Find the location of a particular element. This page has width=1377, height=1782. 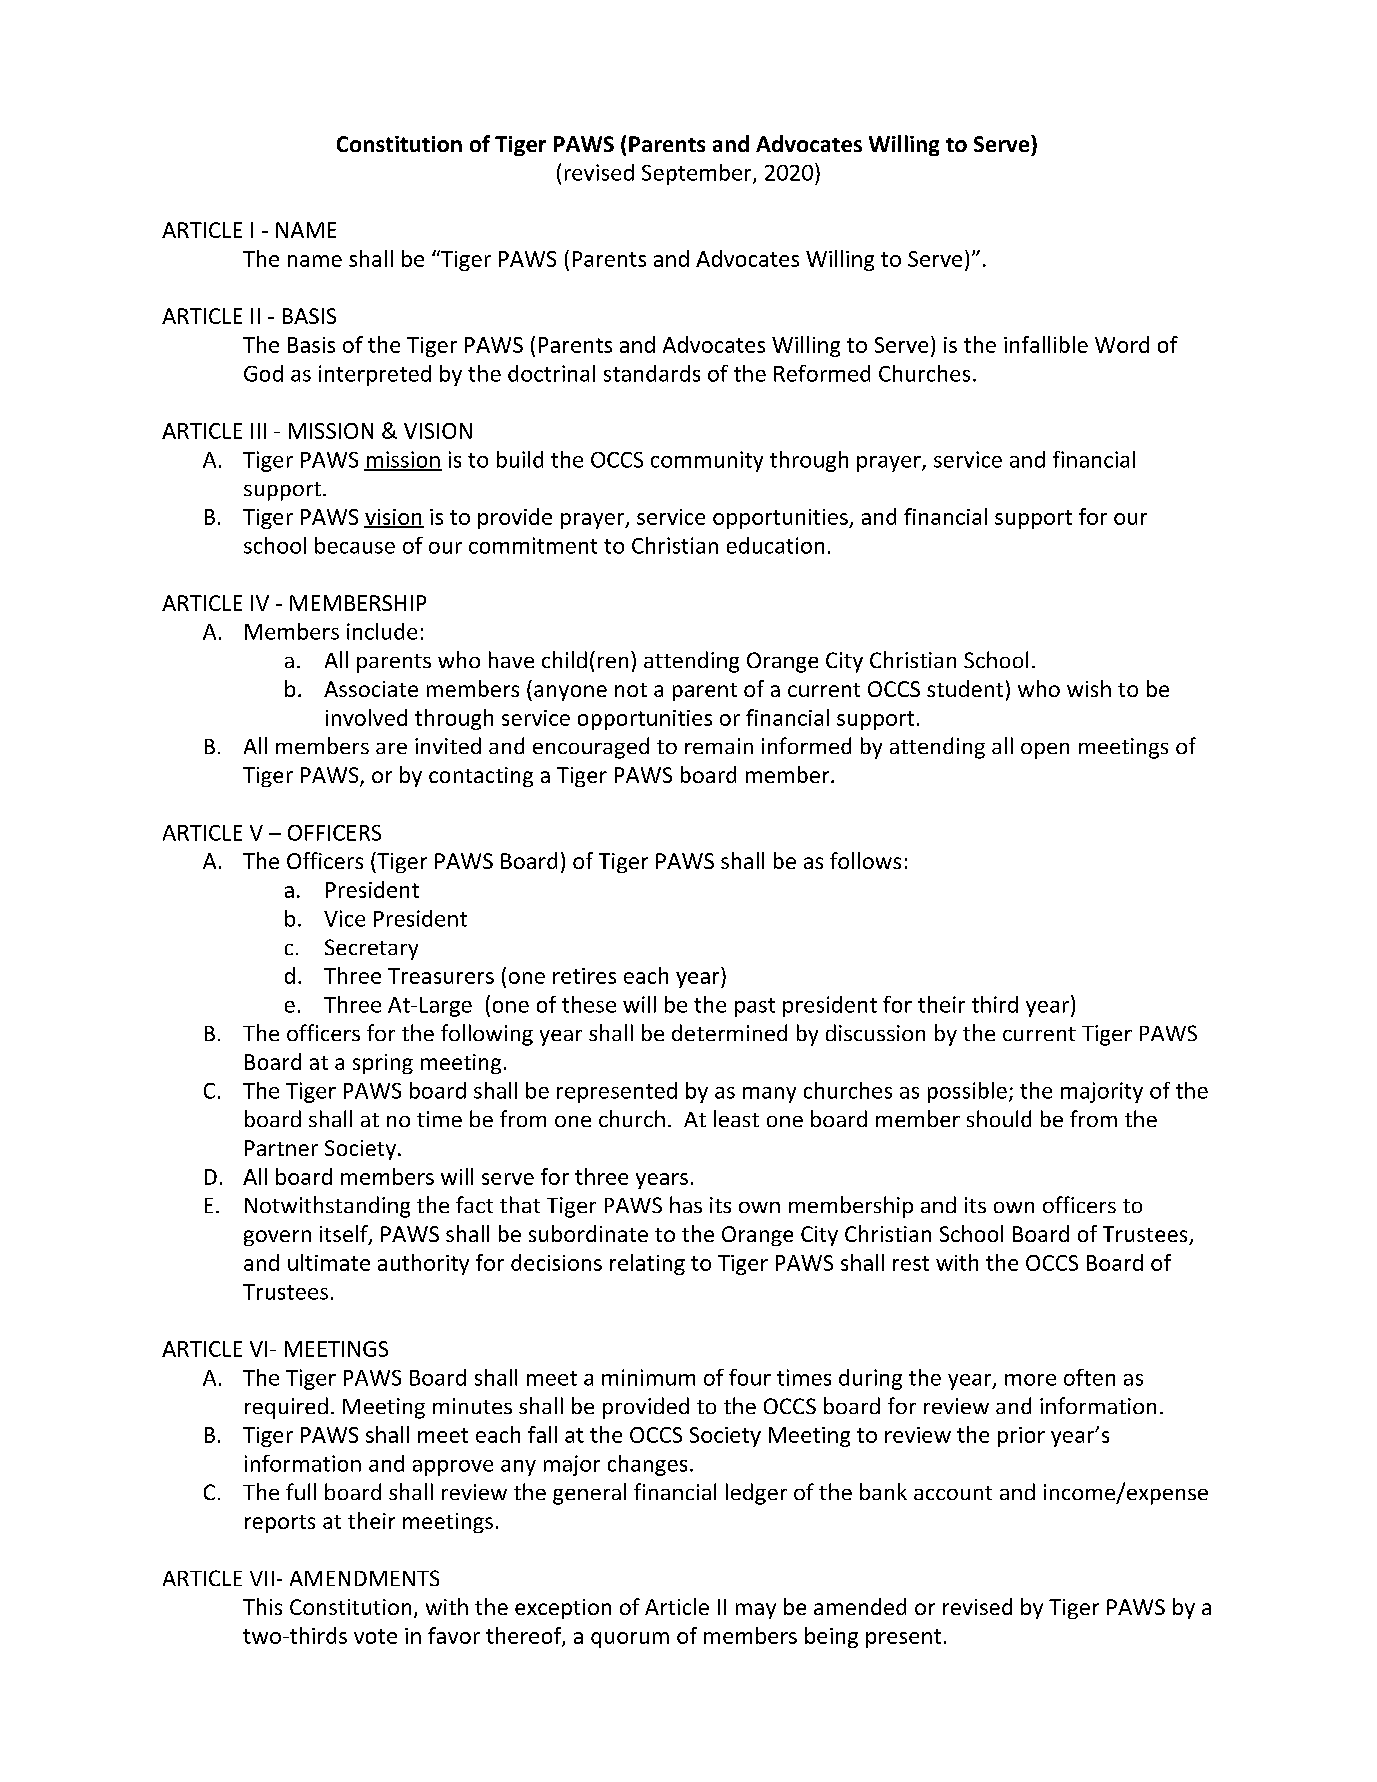

retires is located at coordinates (584, 976).
